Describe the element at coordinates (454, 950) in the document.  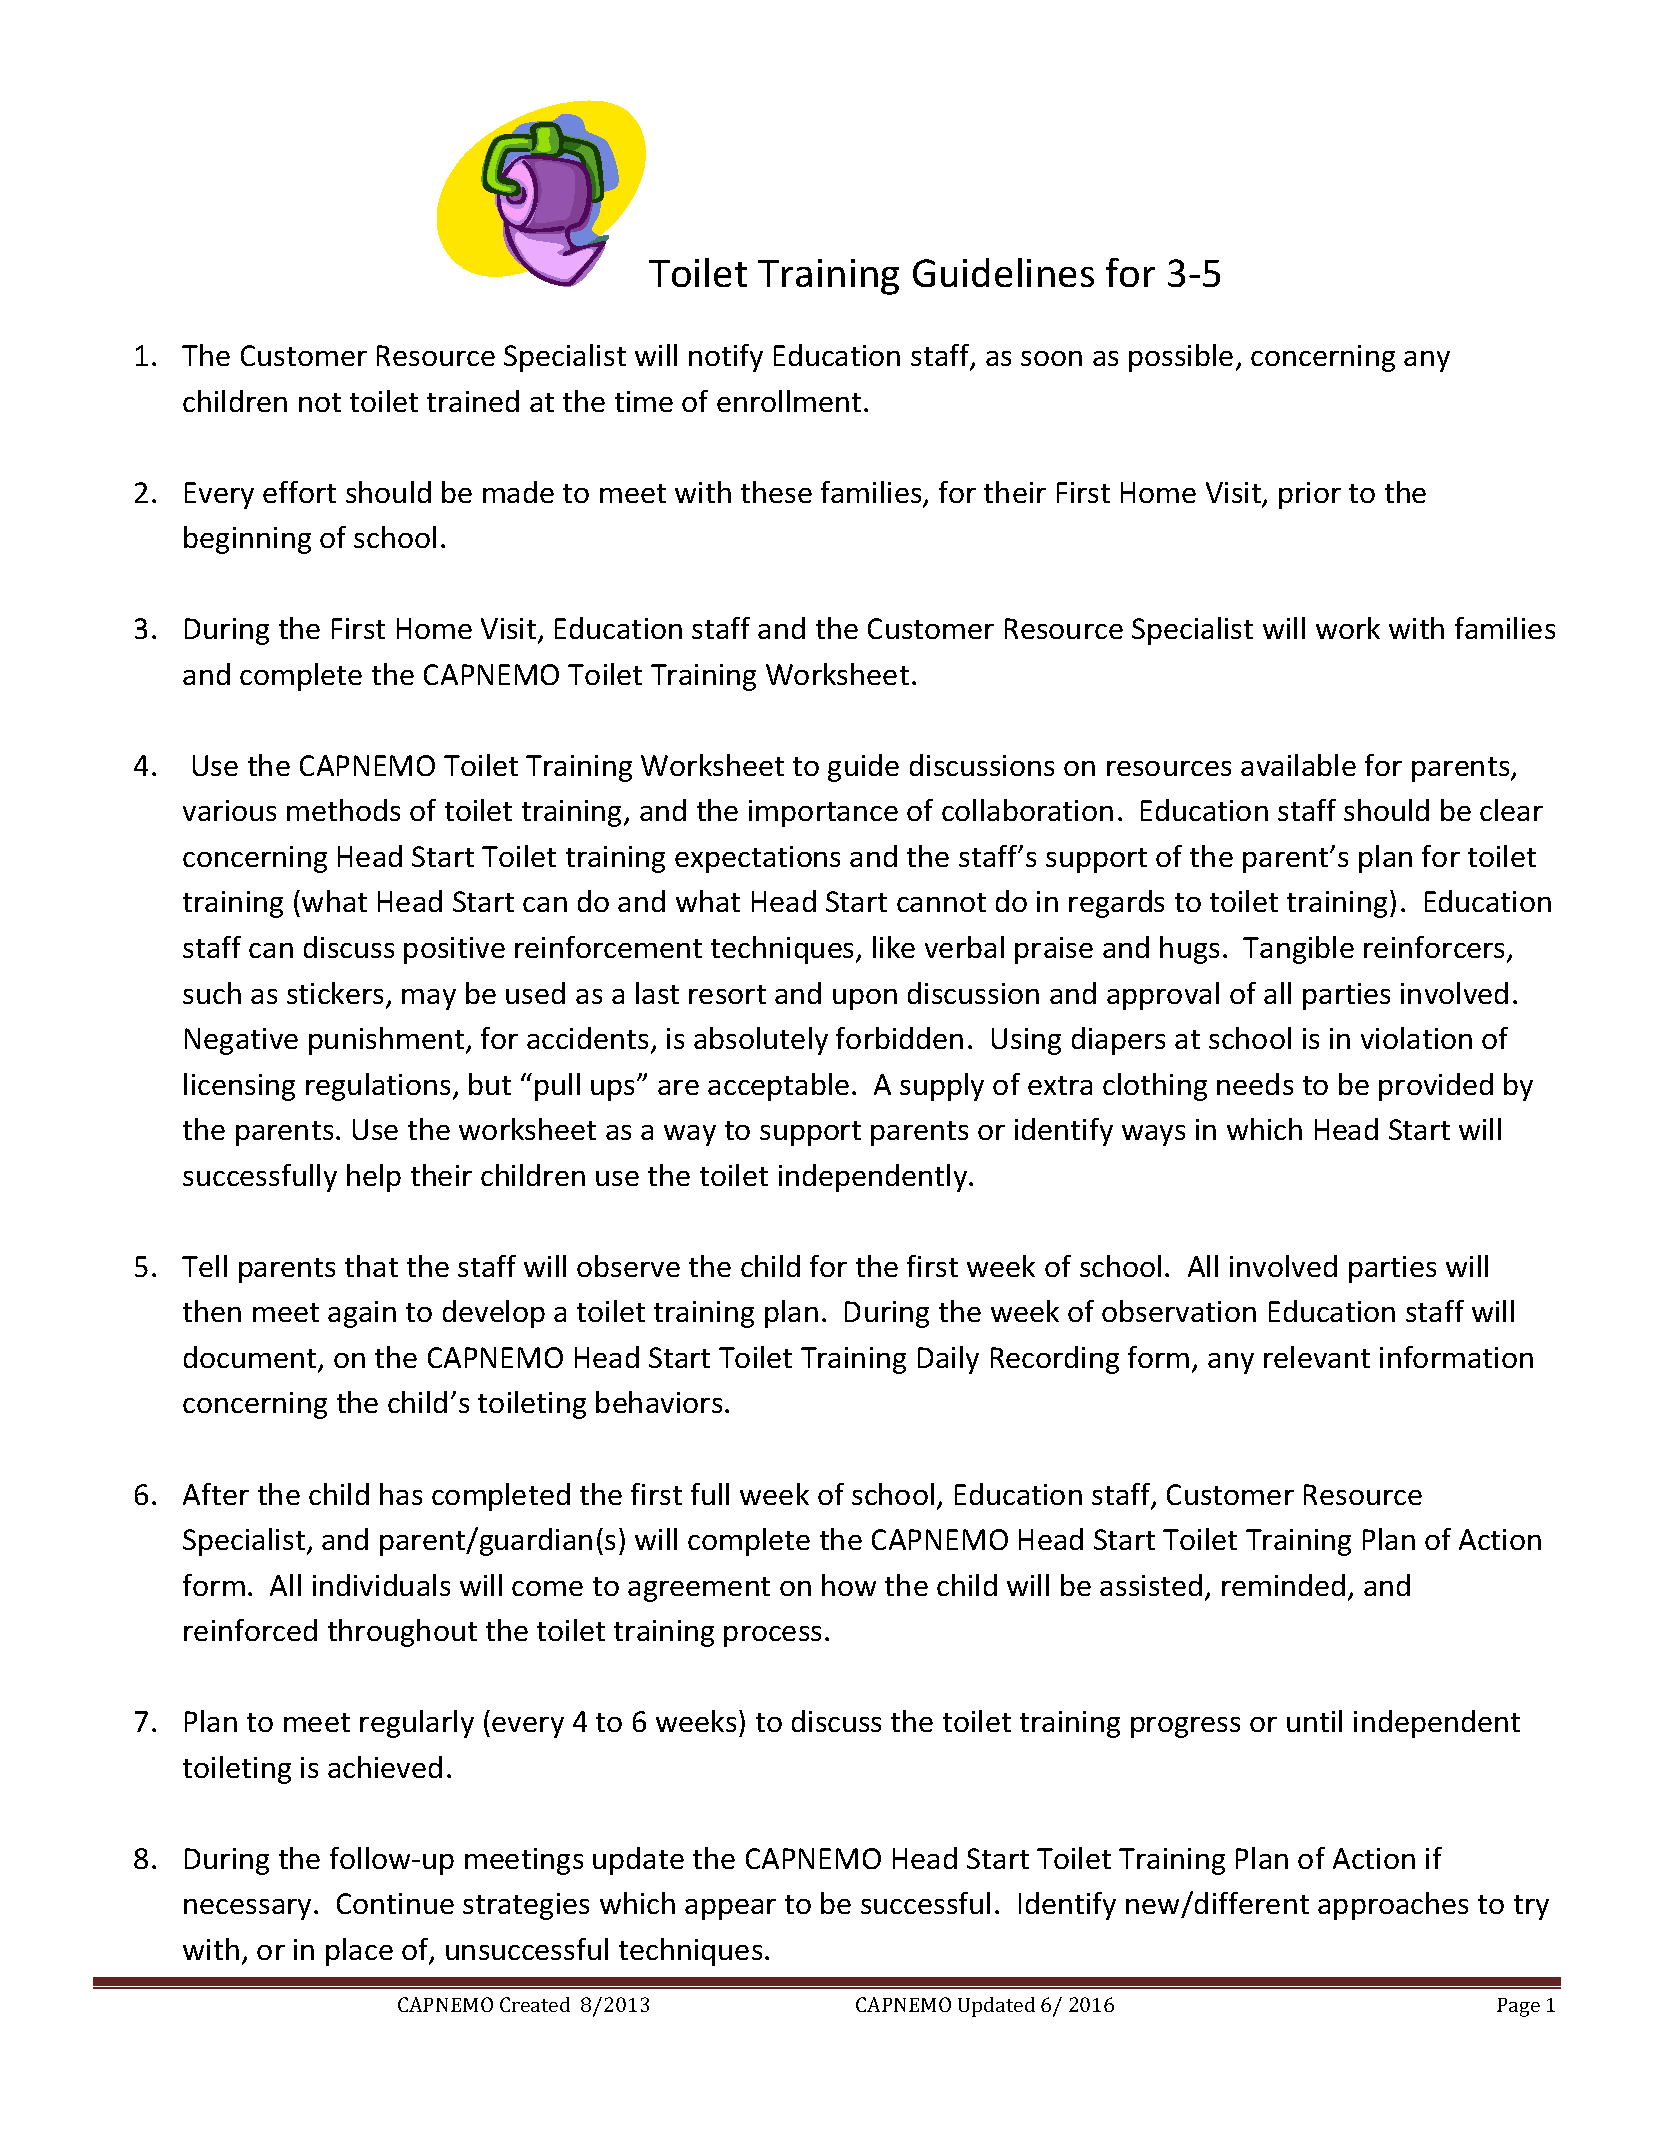
I see `positive` at that location.
